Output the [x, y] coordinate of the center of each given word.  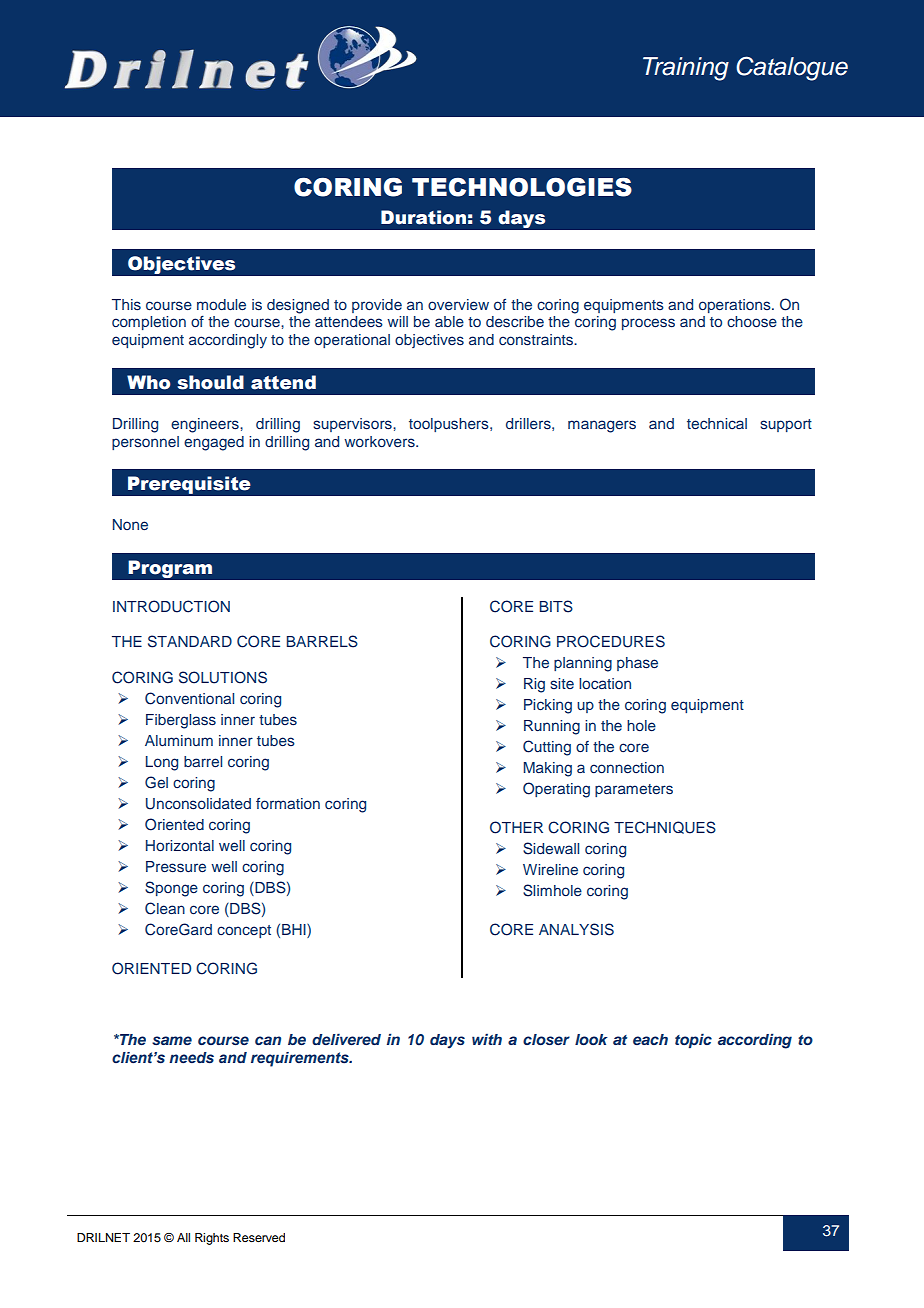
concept [244, 931]
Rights [212, 1239]
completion [149, 323]
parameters [634, 790]
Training [686, 69]
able [449, 321]
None [130, 524]
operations [736, 306]
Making [547, 769]
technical [717, 423]
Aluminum [179, 740]
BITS [556, 606]
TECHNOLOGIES [522, 187]
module [221, 304]
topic [693, 1040]
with [487, 1039]
